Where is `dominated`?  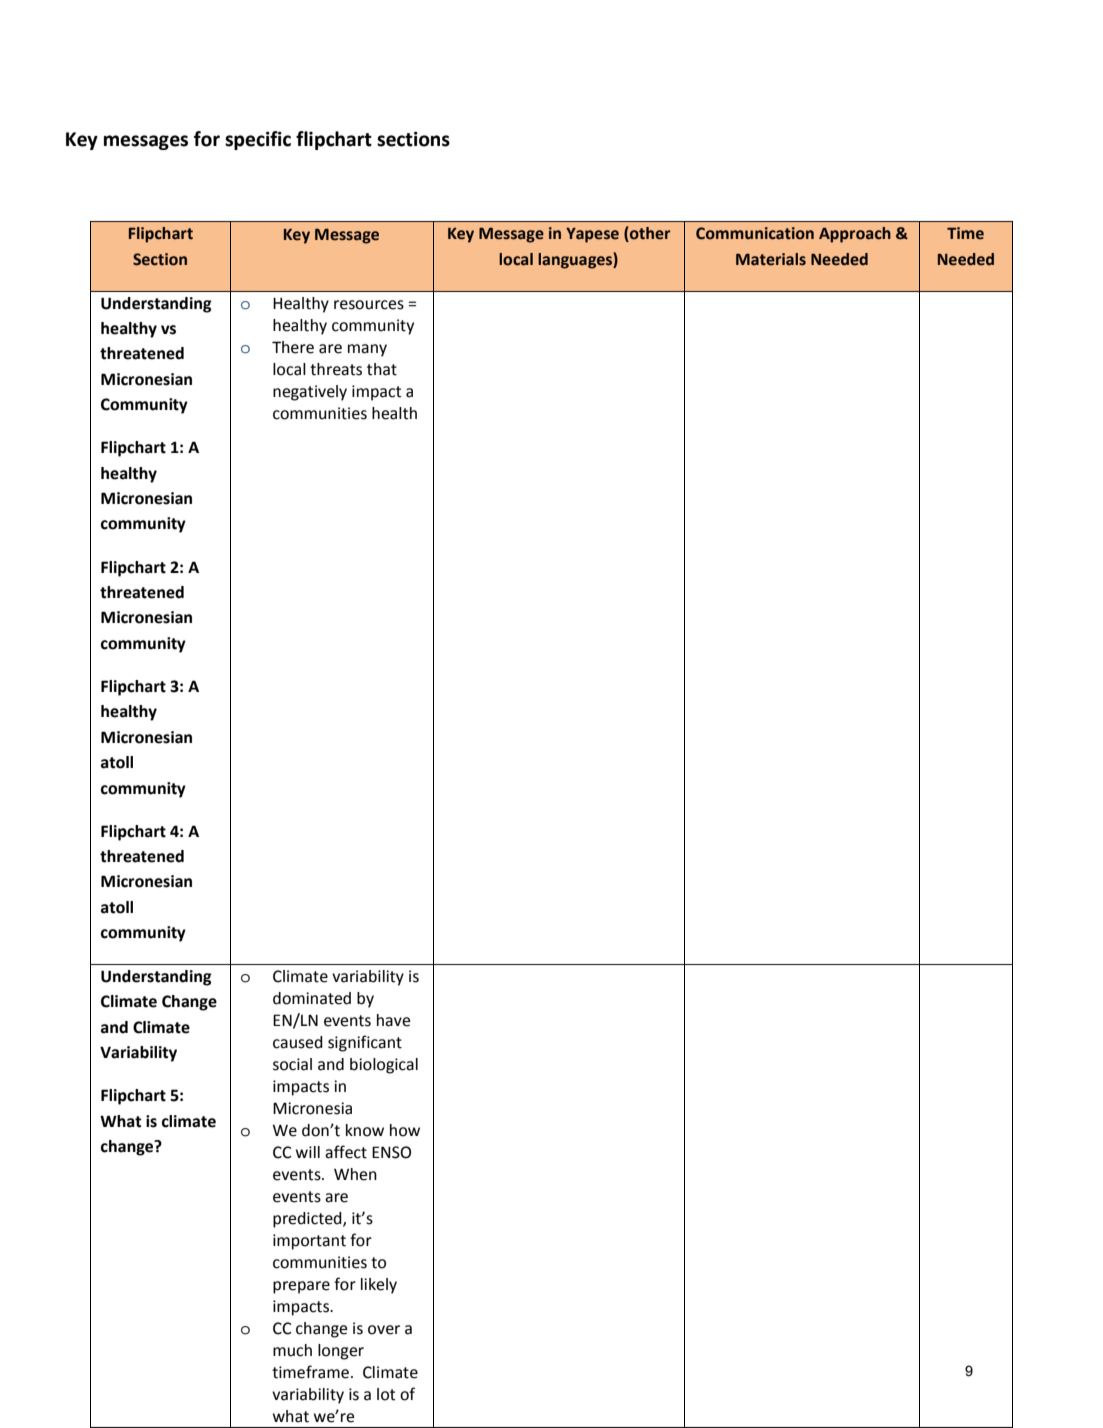
dominated is located at coordinates (312, 998).
